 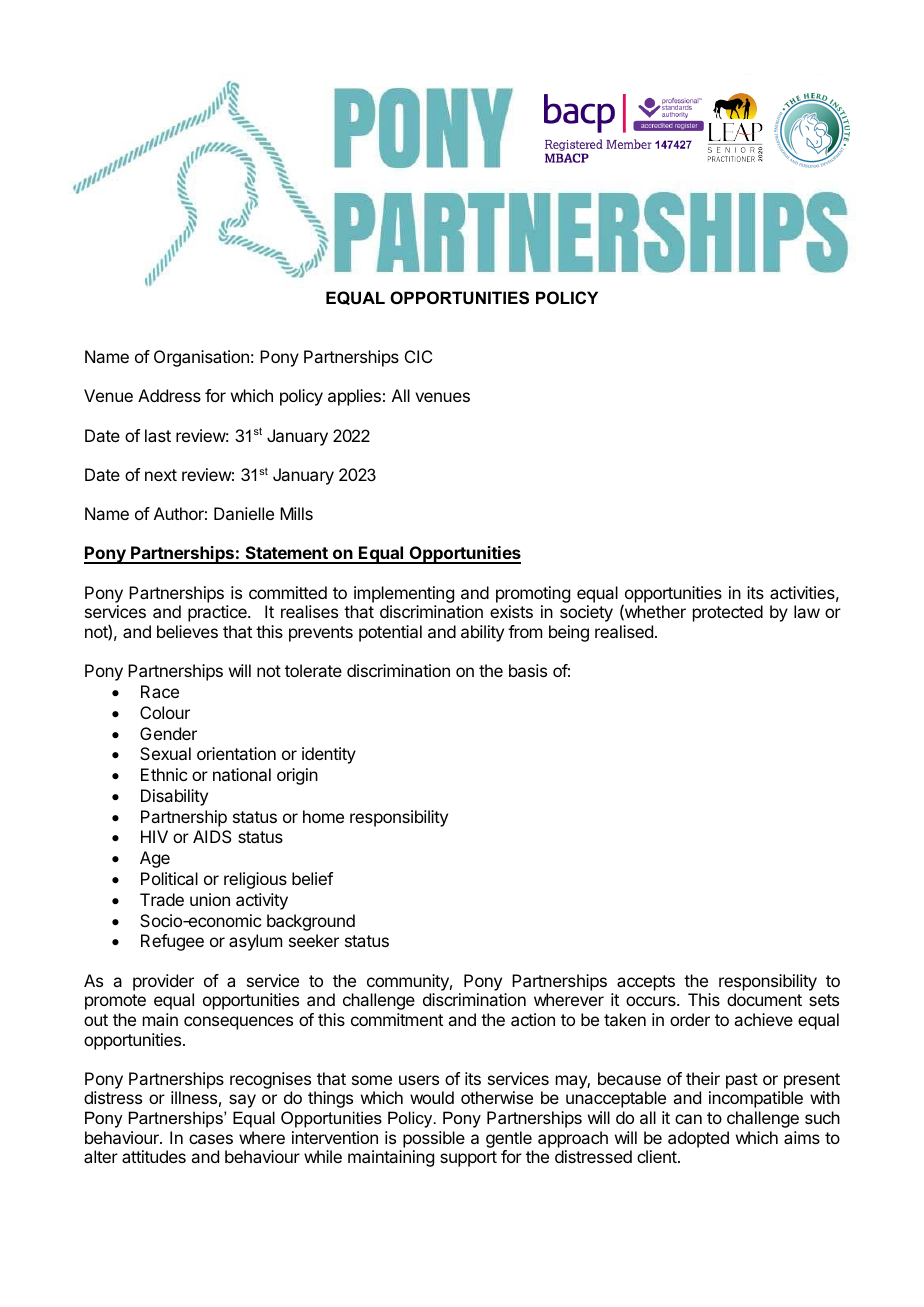 What do you see at coordinates (169, 395) in the document?
I see `Address` at bounding box center [169, 395].
